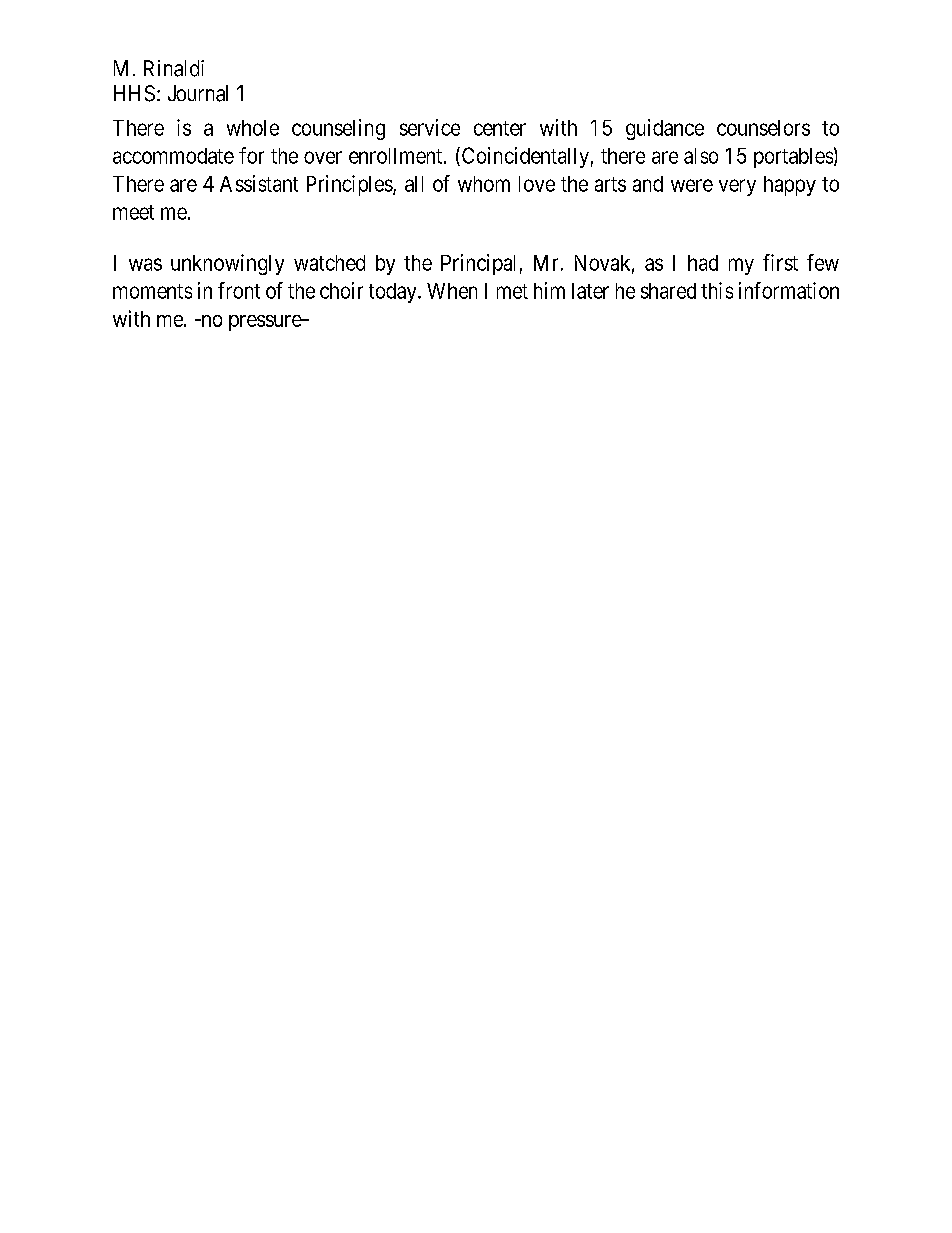 This screenshot has height=1233, width=952. I want to click on Rinaldi, so click(174, 68).
